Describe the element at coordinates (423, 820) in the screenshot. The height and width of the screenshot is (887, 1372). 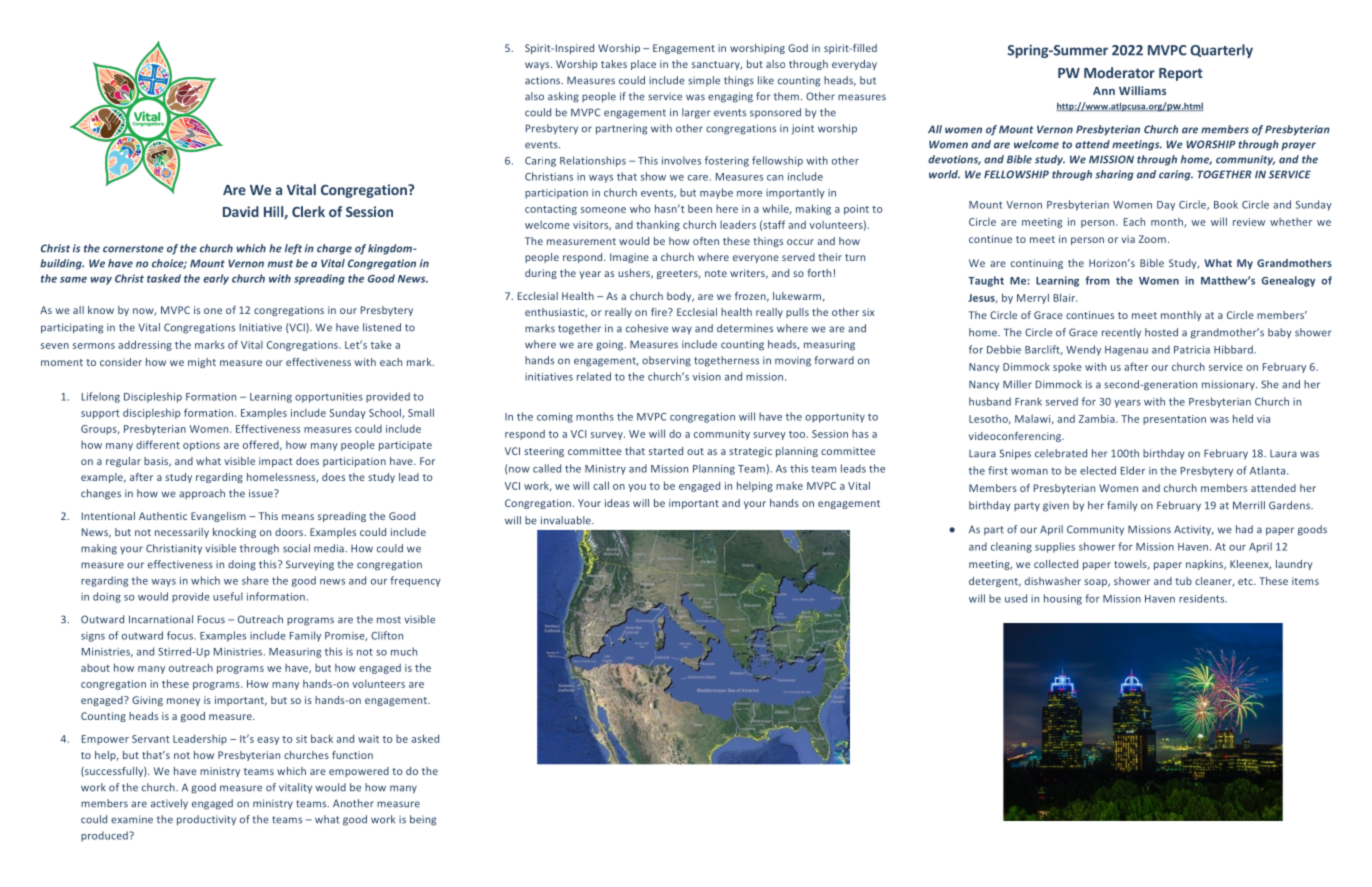
I see `being` at that location.
